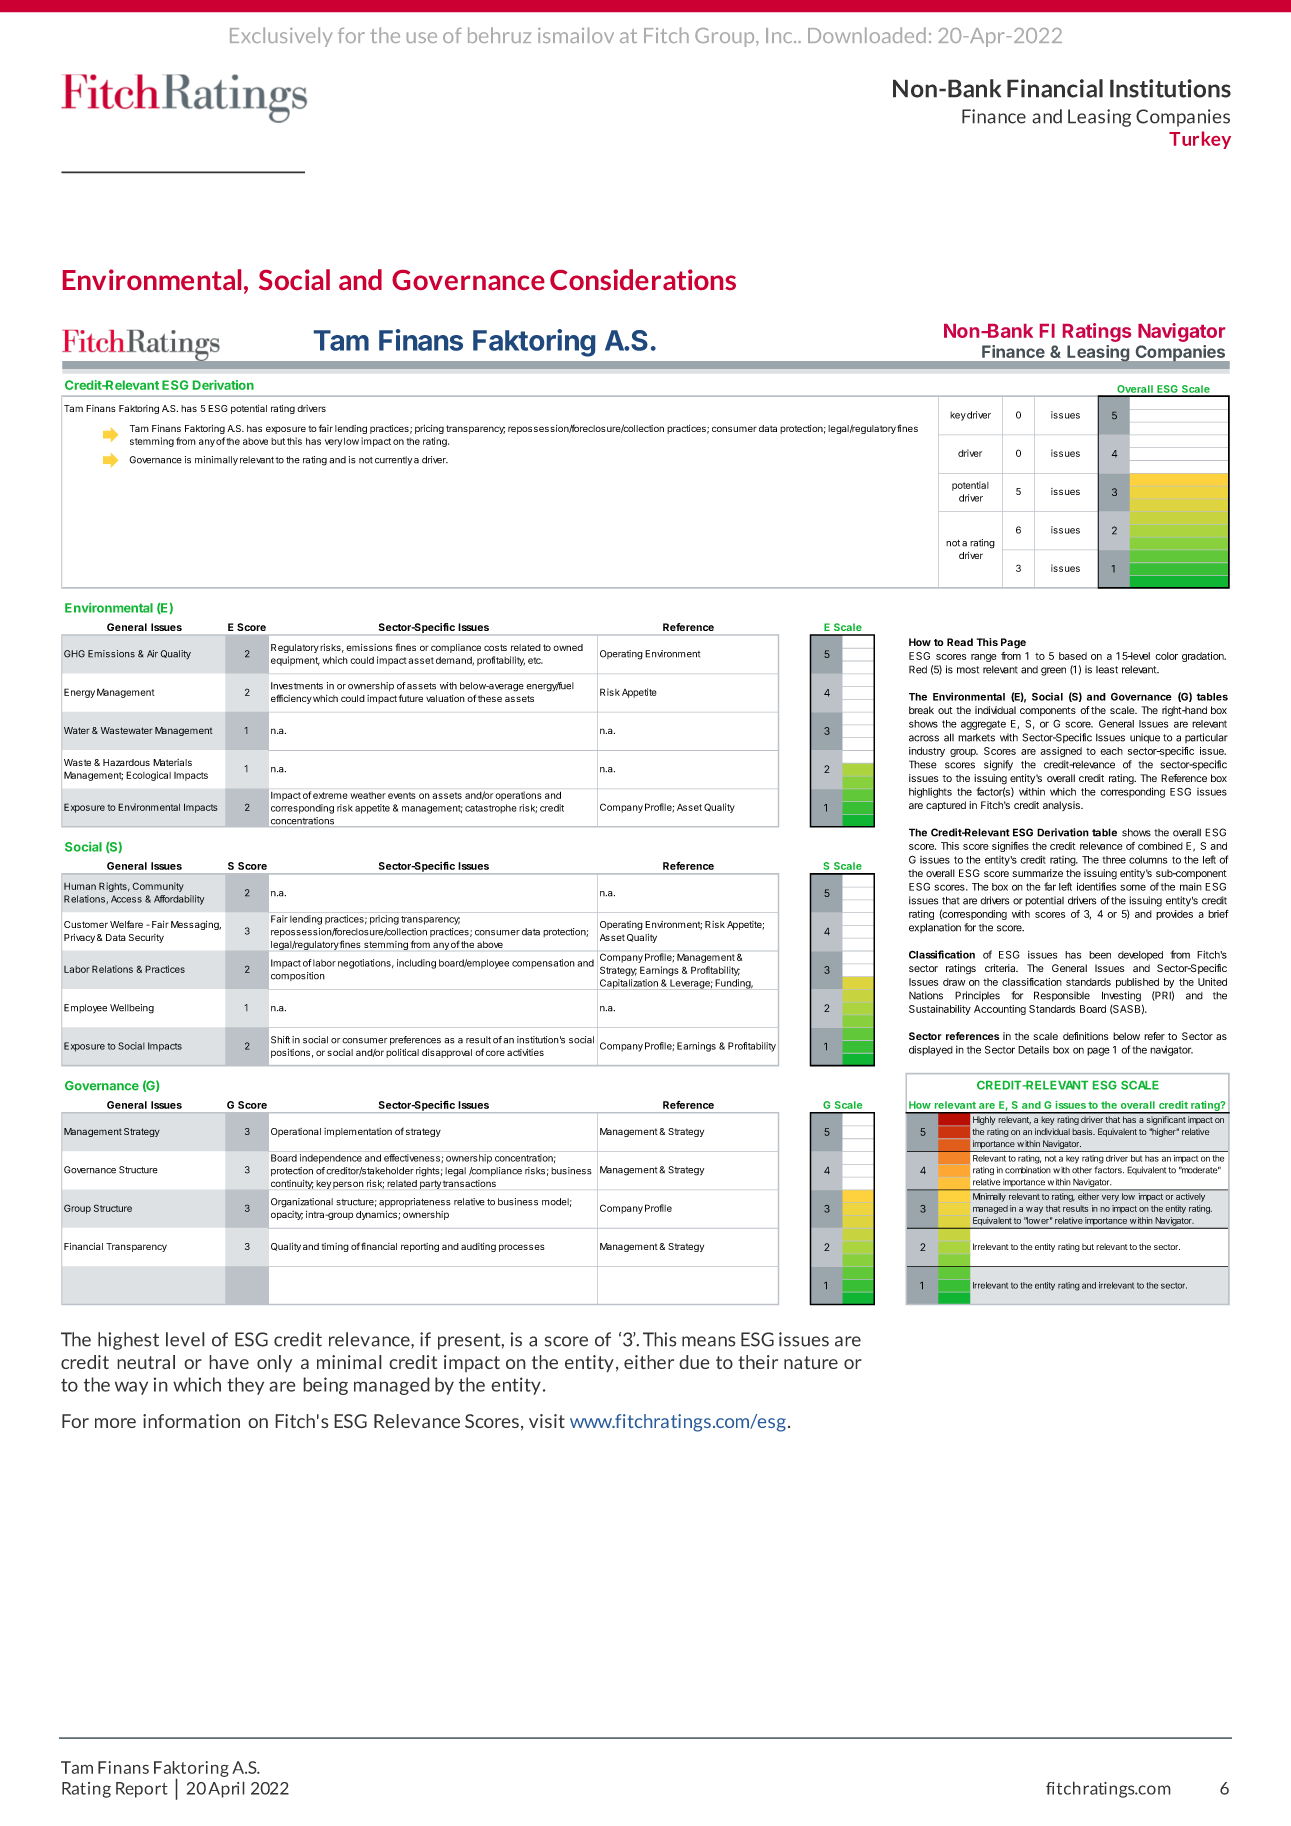 The height and width of the screenshot is (1826, 1291). Describe the element at coordinates (867, 35) in the screenshot. I see `Downloaded` at that location.
